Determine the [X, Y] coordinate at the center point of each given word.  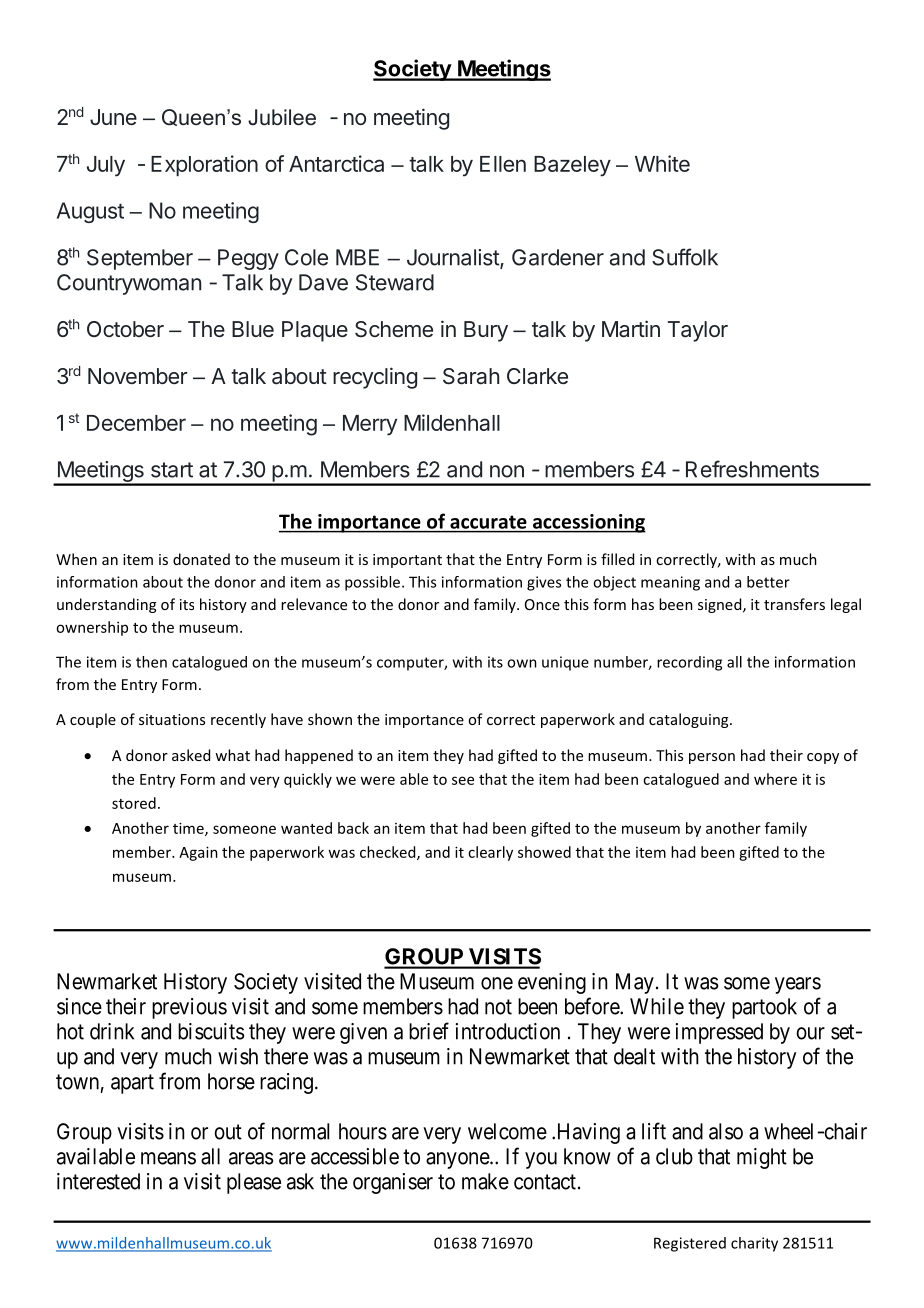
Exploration [204, 165]
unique [565, 663]
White [662, 163]
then [151, 662]
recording [689, 663]
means [168, 1158]
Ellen [503, 164]
